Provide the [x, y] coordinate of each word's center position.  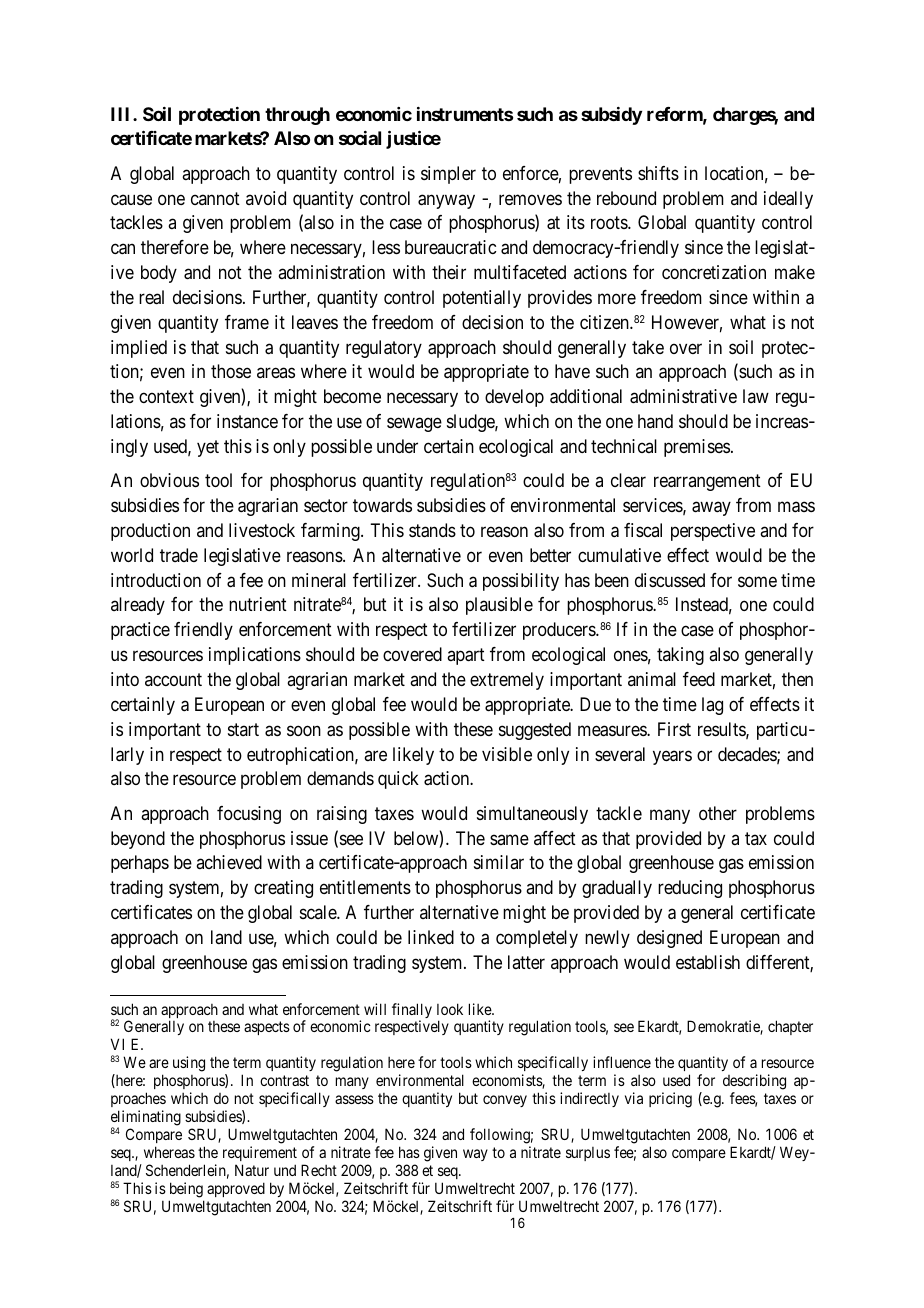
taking [680, 656]
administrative [683, 396]
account [173, 679]
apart [466, 657]
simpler [448, 175]
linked [431, 937]
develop [514, 398]
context [166, 397]
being [186, 1190]
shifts [658, 173]
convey [505, 1101]
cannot [215, 198]
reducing [690, 889]
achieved [229, 862]
